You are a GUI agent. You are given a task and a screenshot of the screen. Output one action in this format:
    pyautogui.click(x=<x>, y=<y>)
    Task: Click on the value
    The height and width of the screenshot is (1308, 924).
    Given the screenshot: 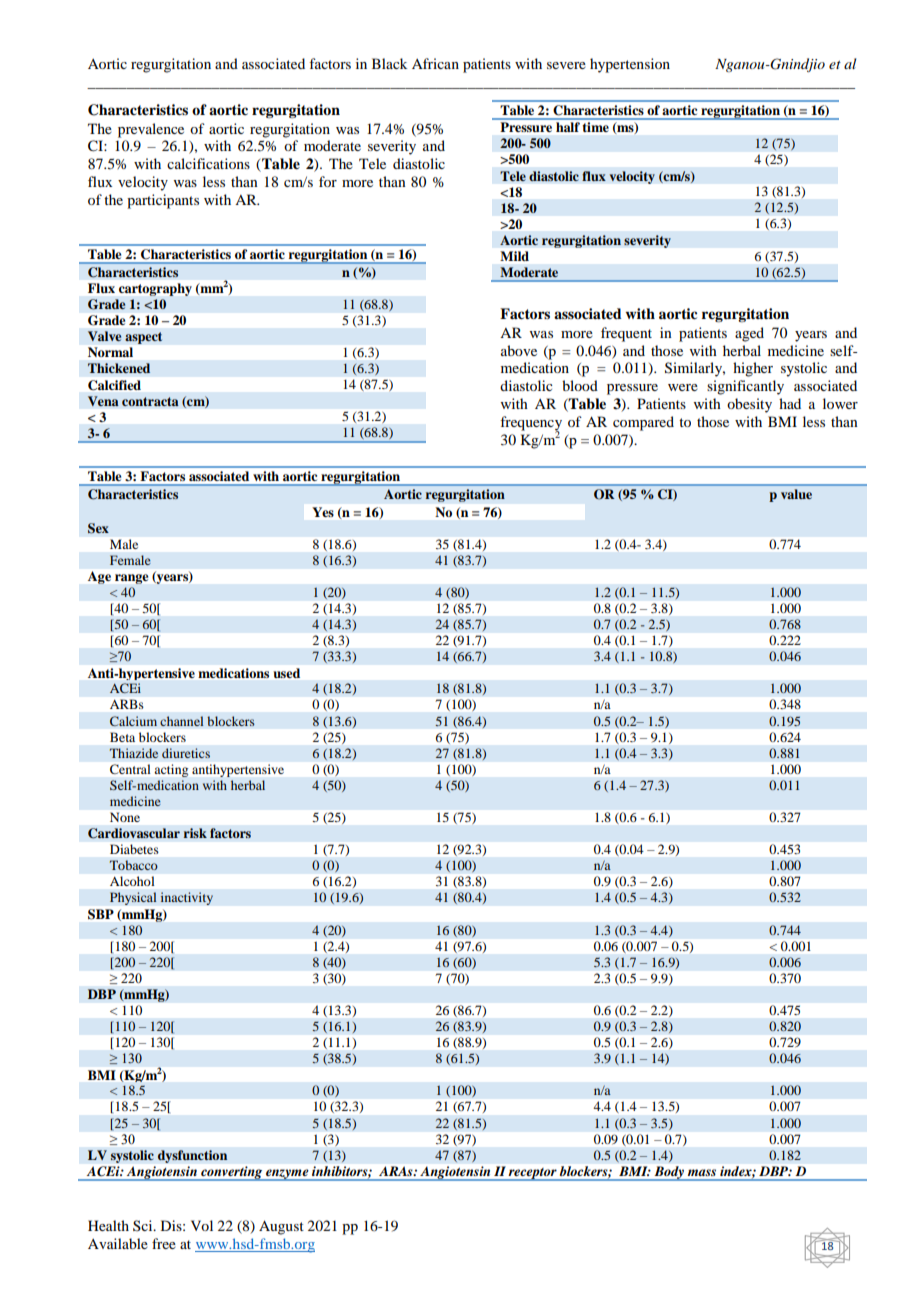 What is the action you would take?
    pyautogui.click(x=796, y=494)
